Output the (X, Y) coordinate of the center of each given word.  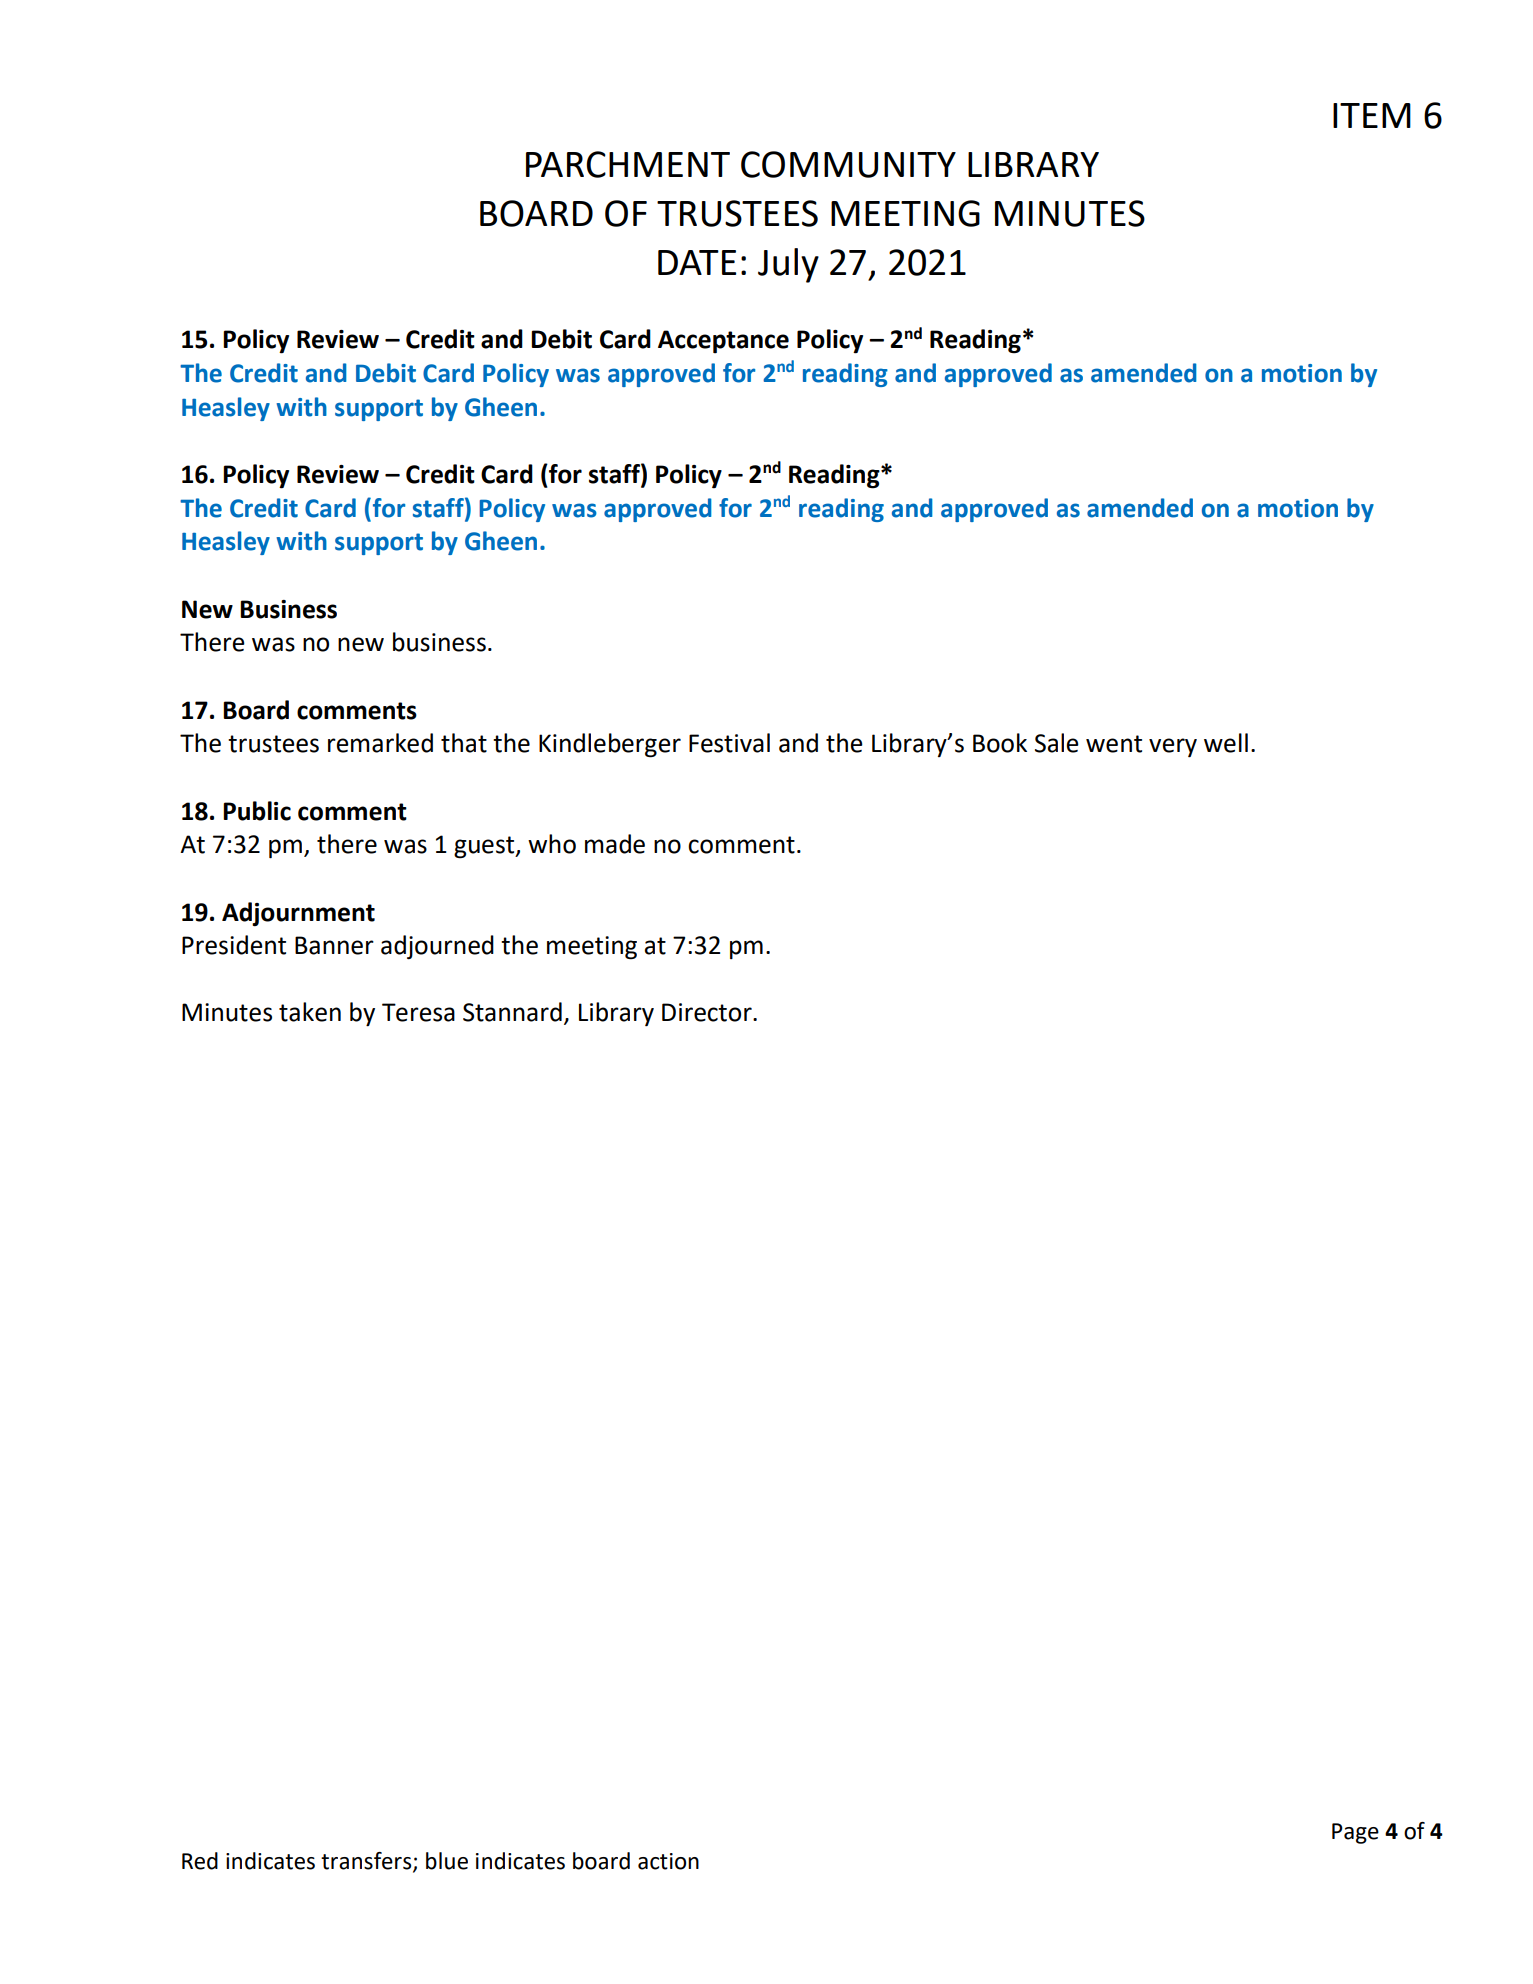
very (1173, 747)
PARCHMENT (628, 164)
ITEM (1372, 115)
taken (310, 1012)
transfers (367, 1862)
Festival (729, 743)
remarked (380, 743)
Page (1355, 1833)
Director (708, 1012)
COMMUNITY (848, 164)
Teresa (418, 1012)
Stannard (512, 1012)
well (1226, 743)
